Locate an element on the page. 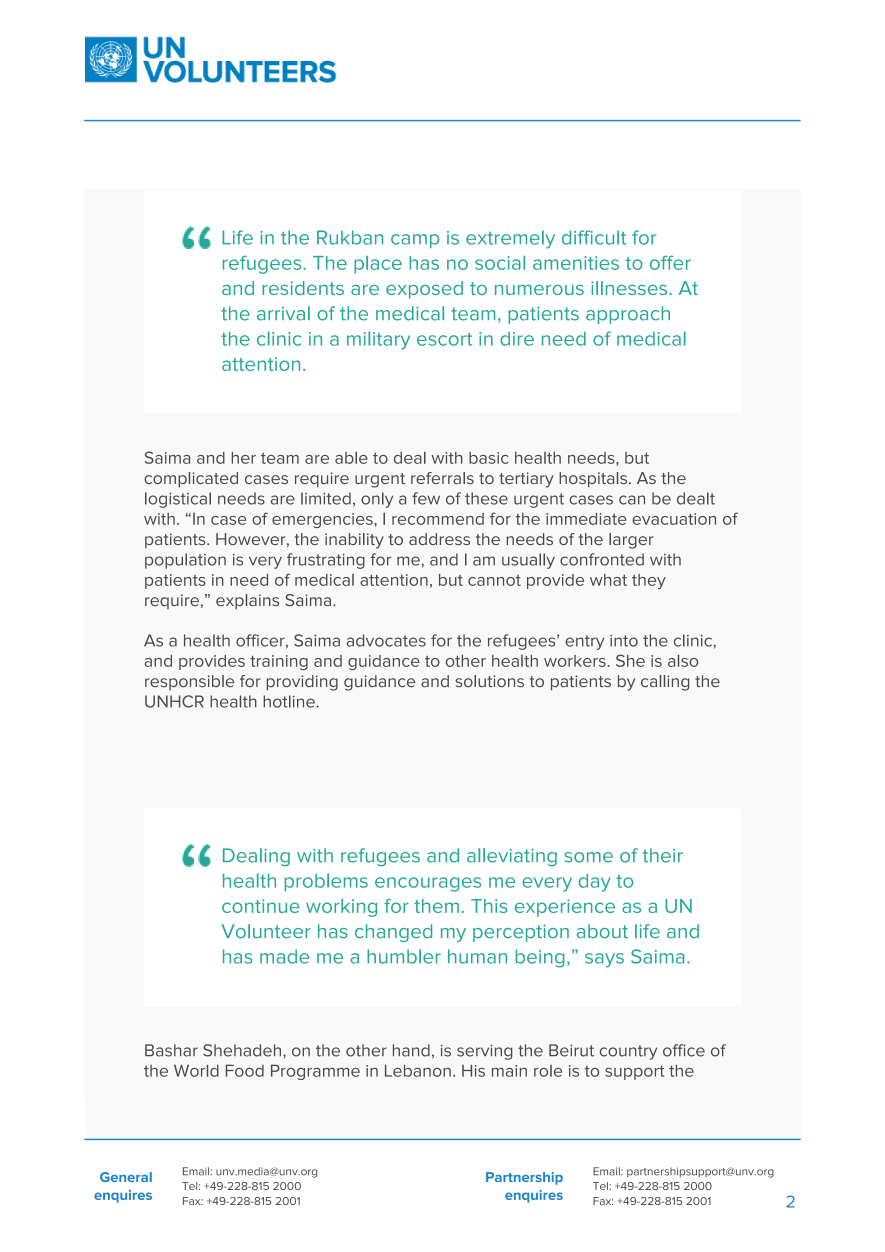  Volunteer is located at coordinates (266, 931).
